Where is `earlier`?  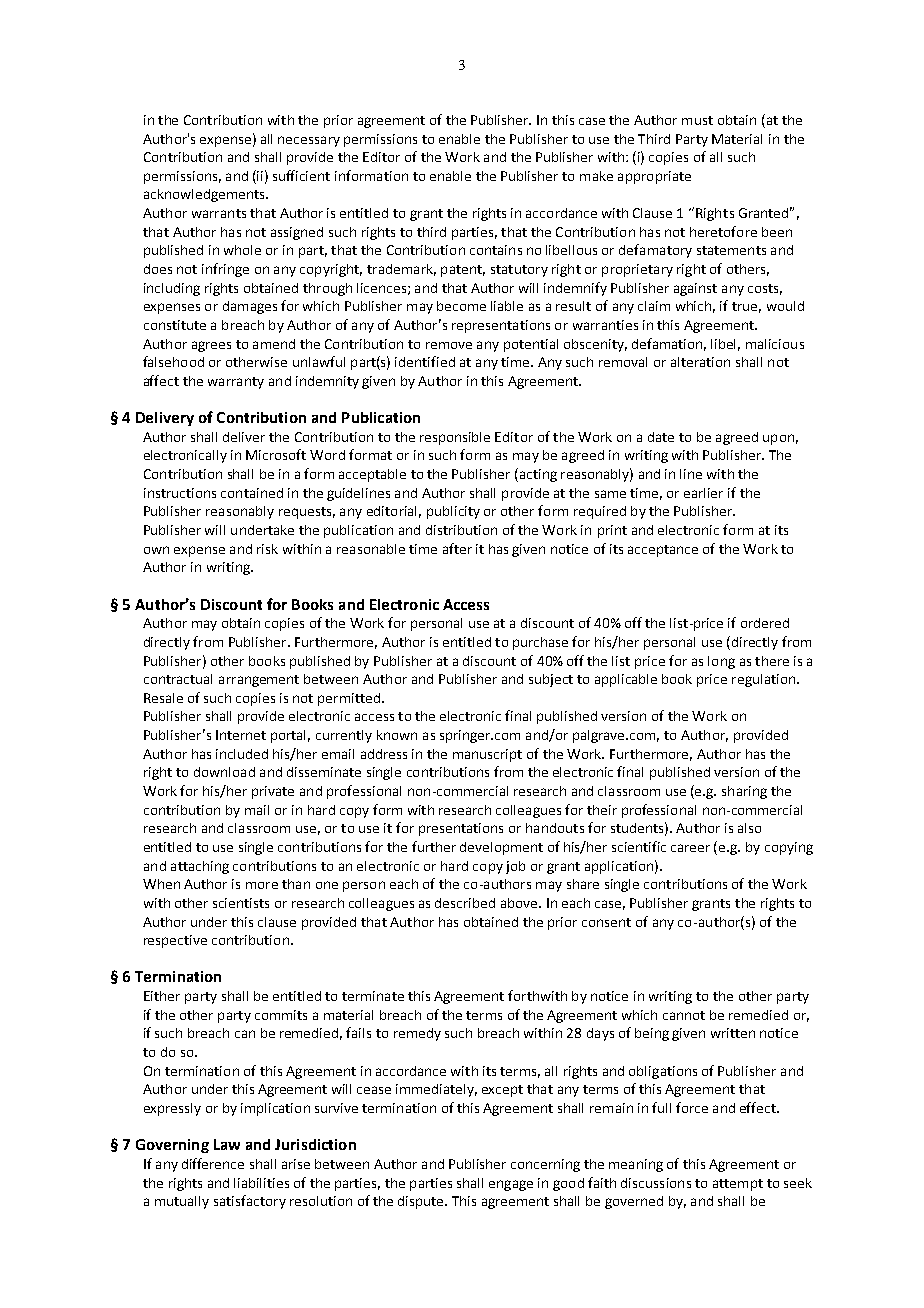
earlier is located at coordinates (703, 493).
